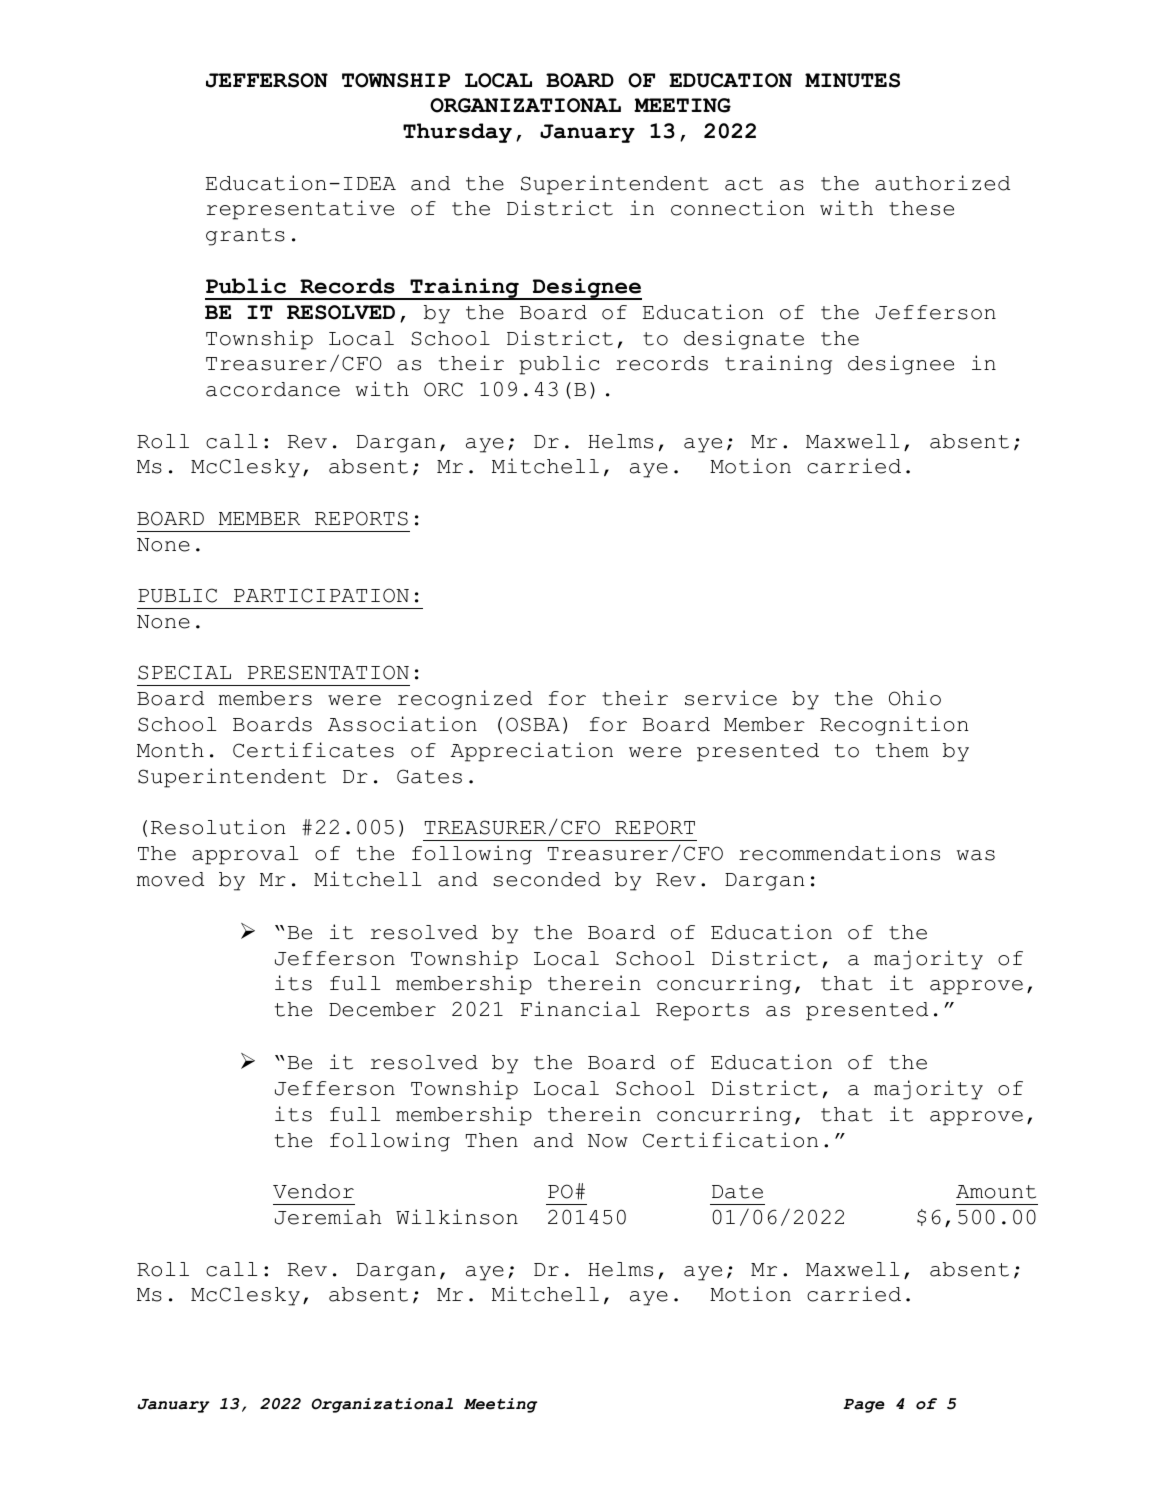 This screenshot has width=1161, height=1502. Describe the element at coordinates (457, 1217) in the screenshot. I see `Wilkinson` at that location.
